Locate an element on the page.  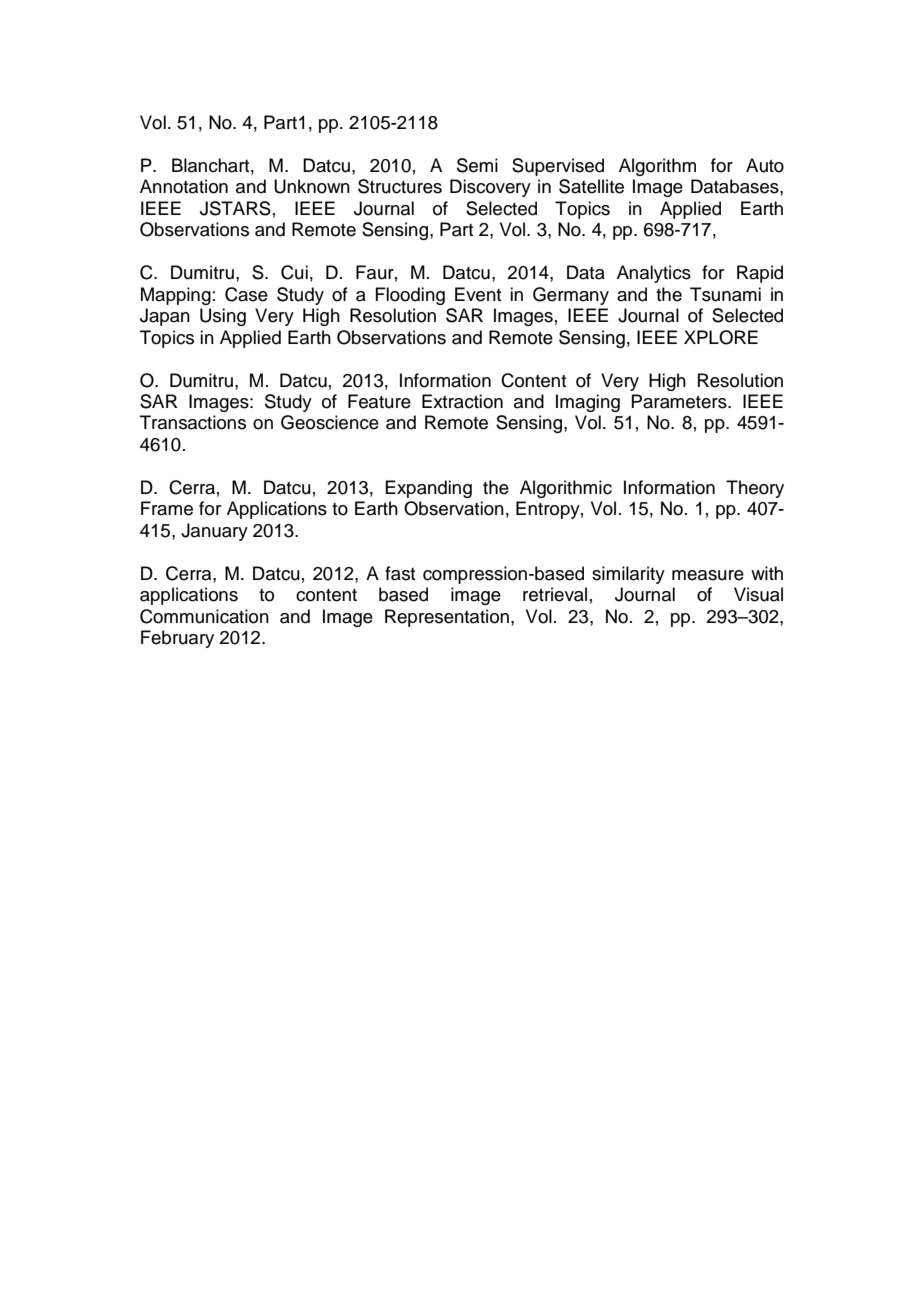
Tsunami is located at coordinates (725, 294).
